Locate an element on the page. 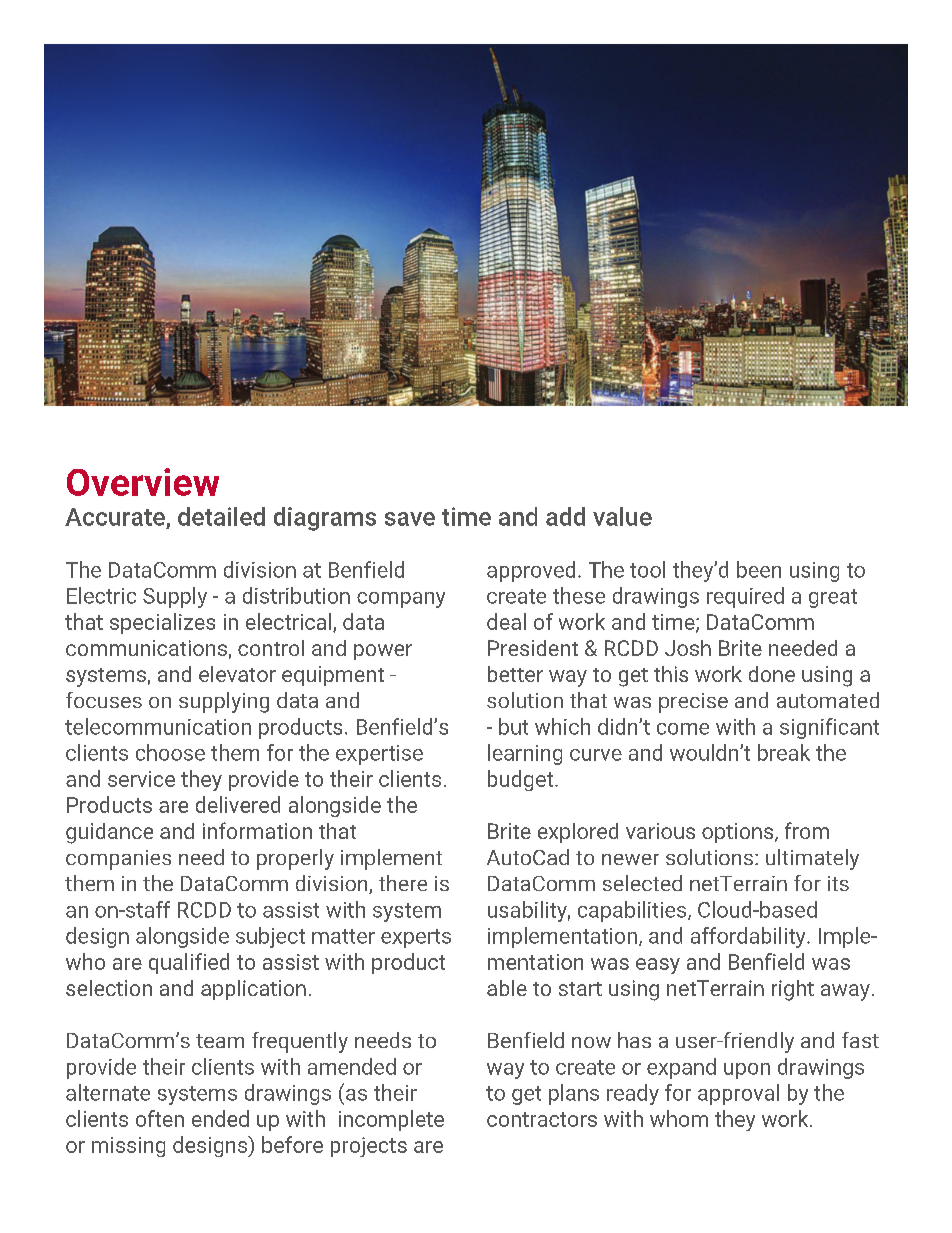 This document has width=952, height=1233. subject is located at coordinates (270, 937).
